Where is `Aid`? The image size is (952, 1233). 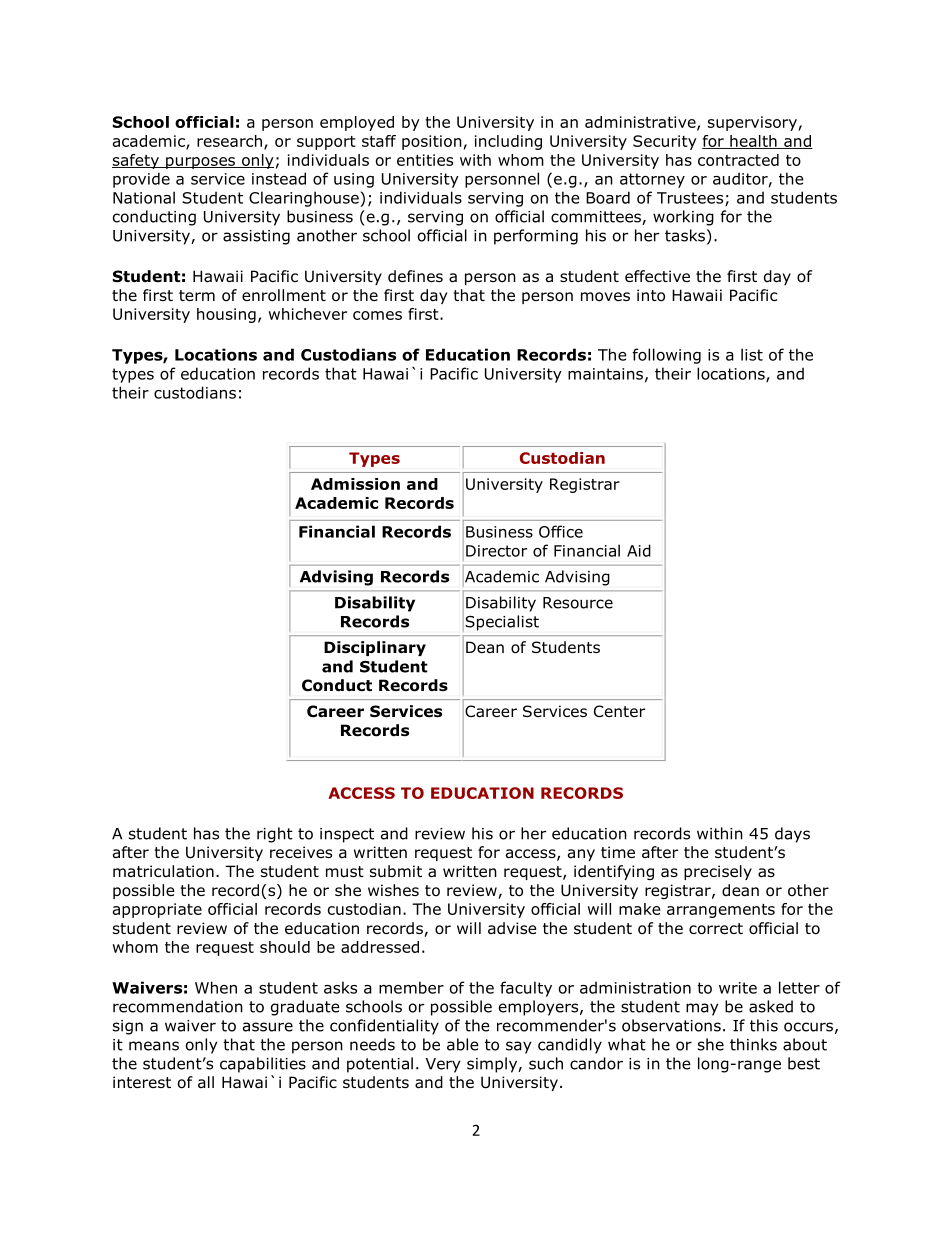 Aid is located at coordinates (639, 550).
